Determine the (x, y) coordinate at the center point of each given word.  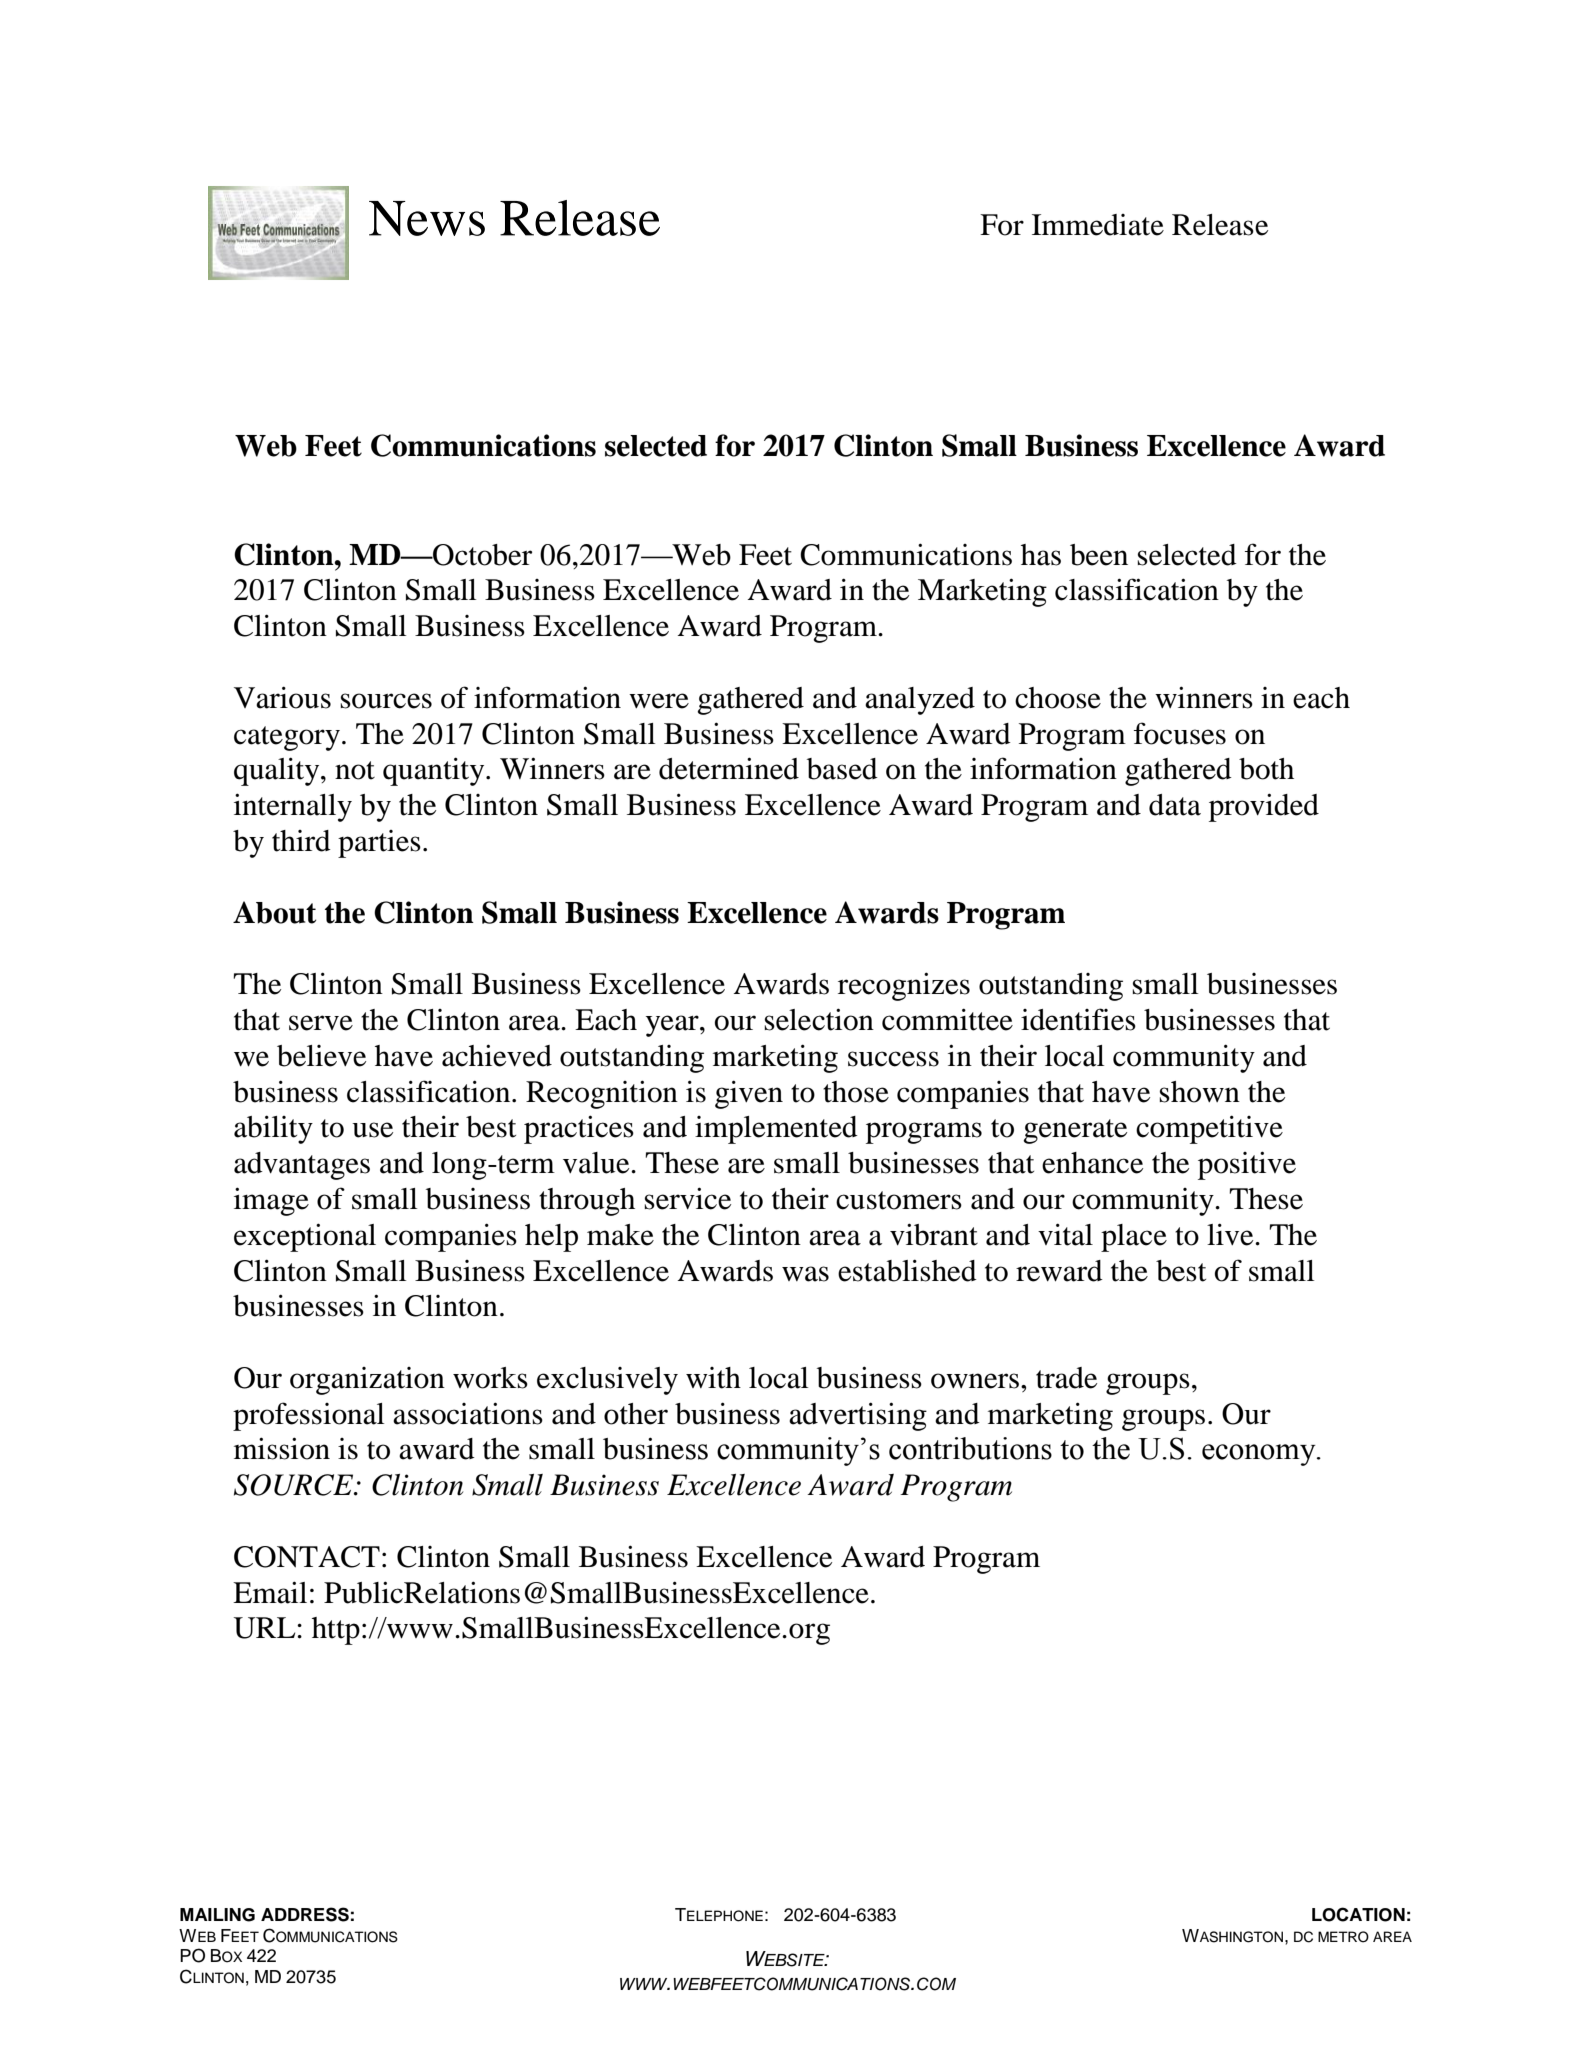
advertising (858, 1416)
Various (282, 697)
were (659, 701)
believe (321, 1056)
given (749, 1094)
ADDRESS (305, 1914)
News (427, 218)
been (1099, 555)
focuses (1180, 733)
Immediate (1098, 225)
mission (282, 1448)
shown (1199, 1092)
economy (1260, 1455)
